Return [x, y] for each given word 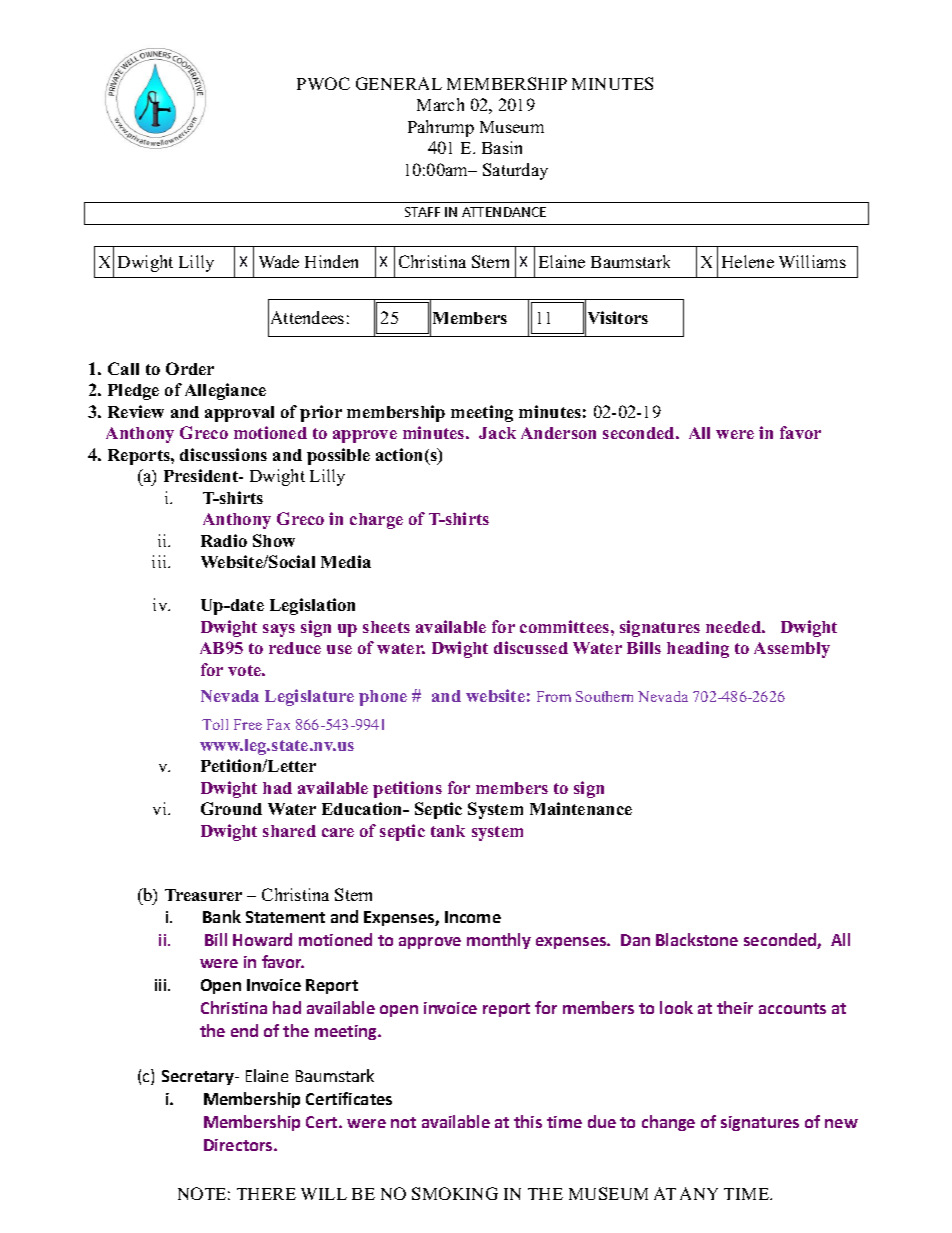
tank [448, 831]
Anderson [558, 433]
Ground [231, 808]
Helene [748, 261]
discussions [223, 454]
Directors [239, 1145]
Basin [502, 147]
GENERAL [399, 83]
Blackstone [697, 939]
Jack [497, 433]
